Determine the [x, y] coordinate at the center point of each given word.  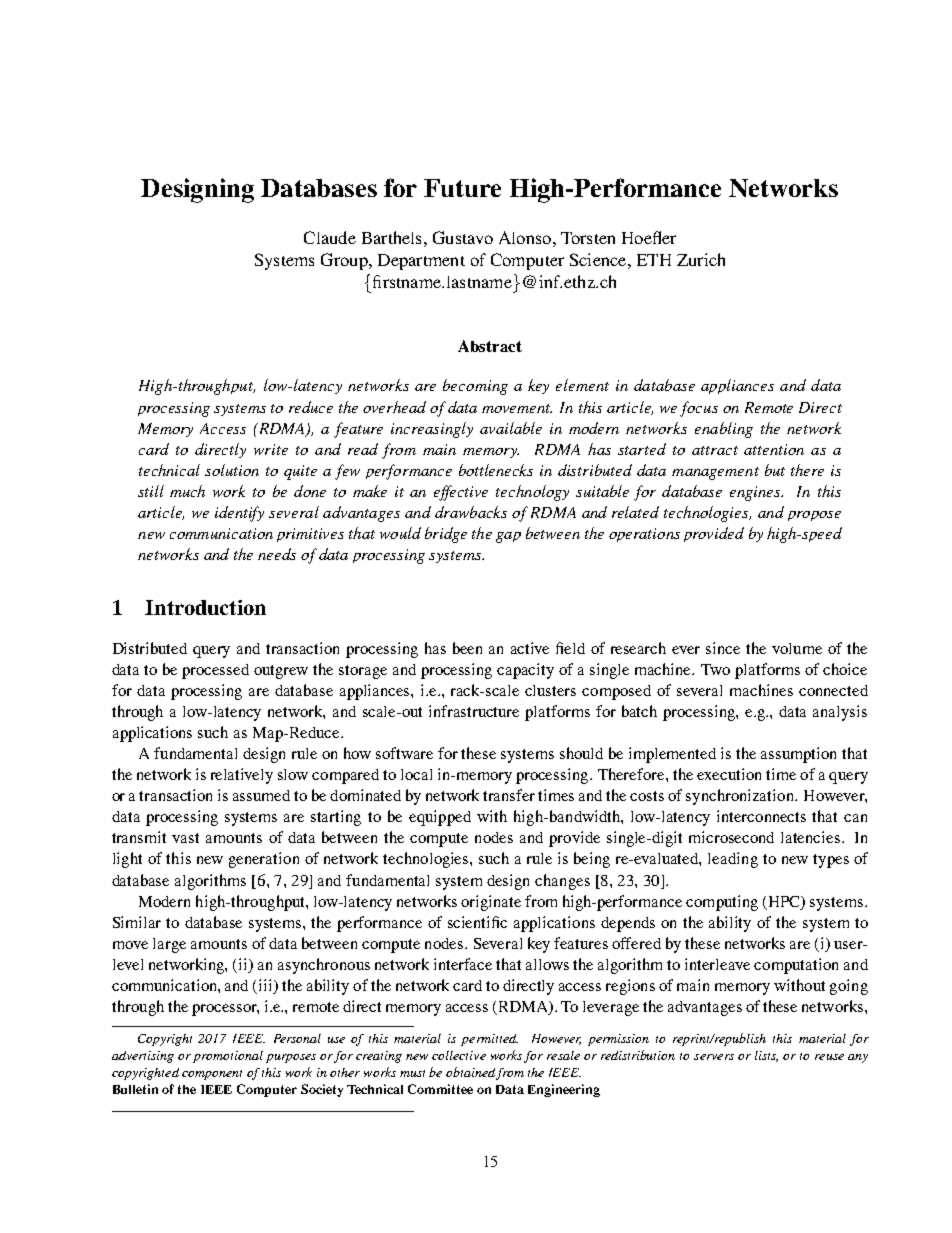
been [467, 648]
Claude [330, 237]
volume [797, 648]
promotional [228, 1057]
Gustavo [463, 237]
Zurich [701, 259]
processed [215, 671]
